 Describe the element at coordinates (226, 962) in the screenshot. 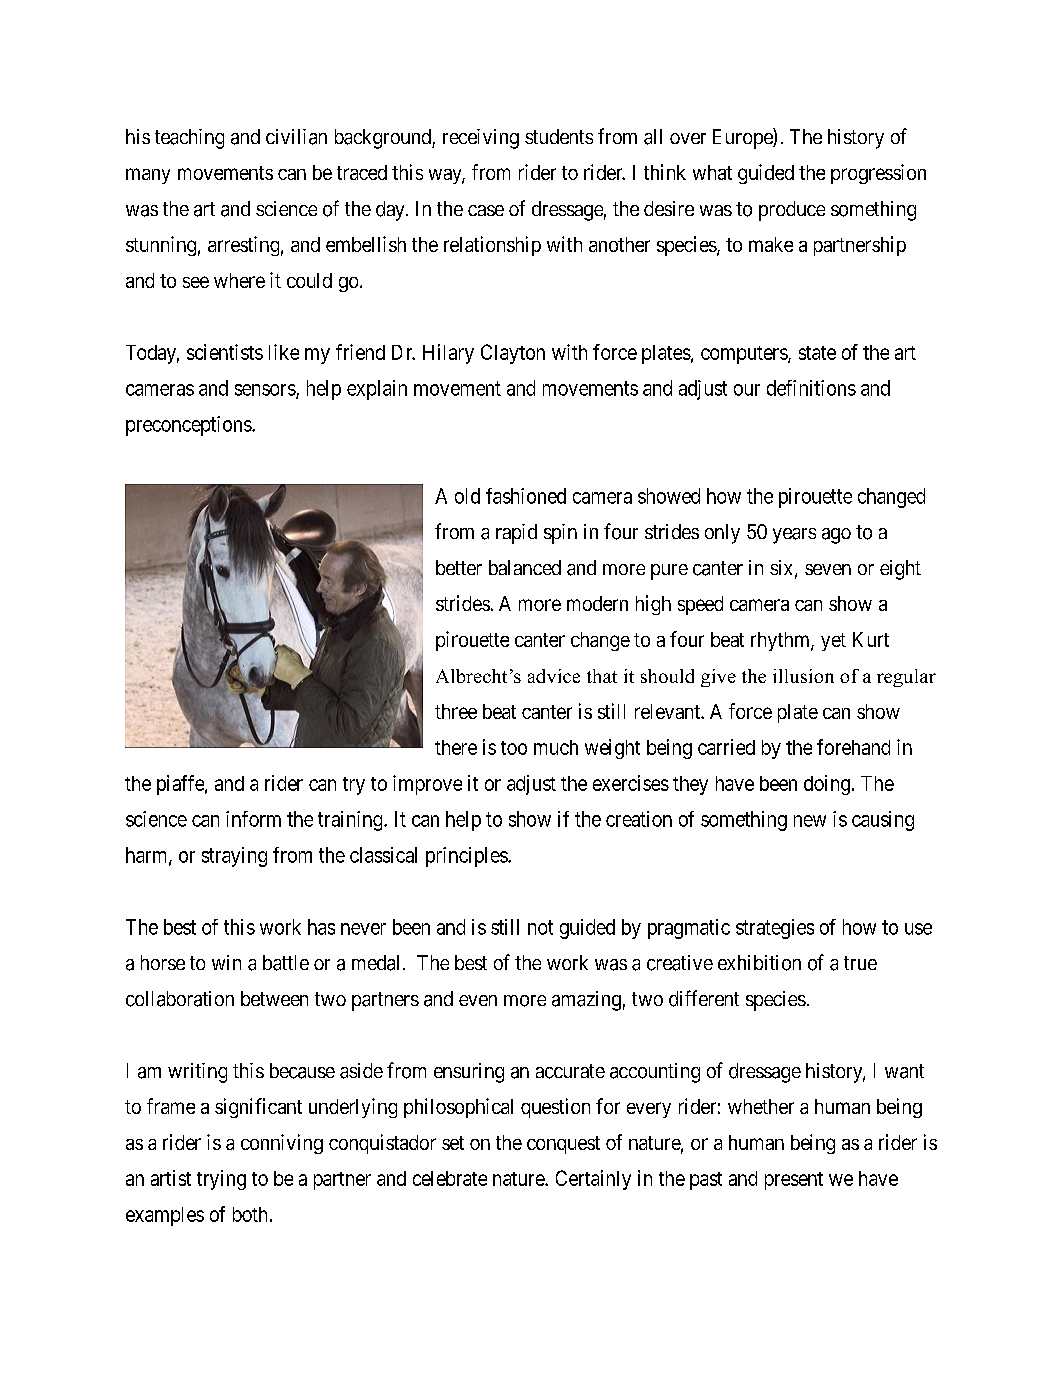

I see `win` at that location.
